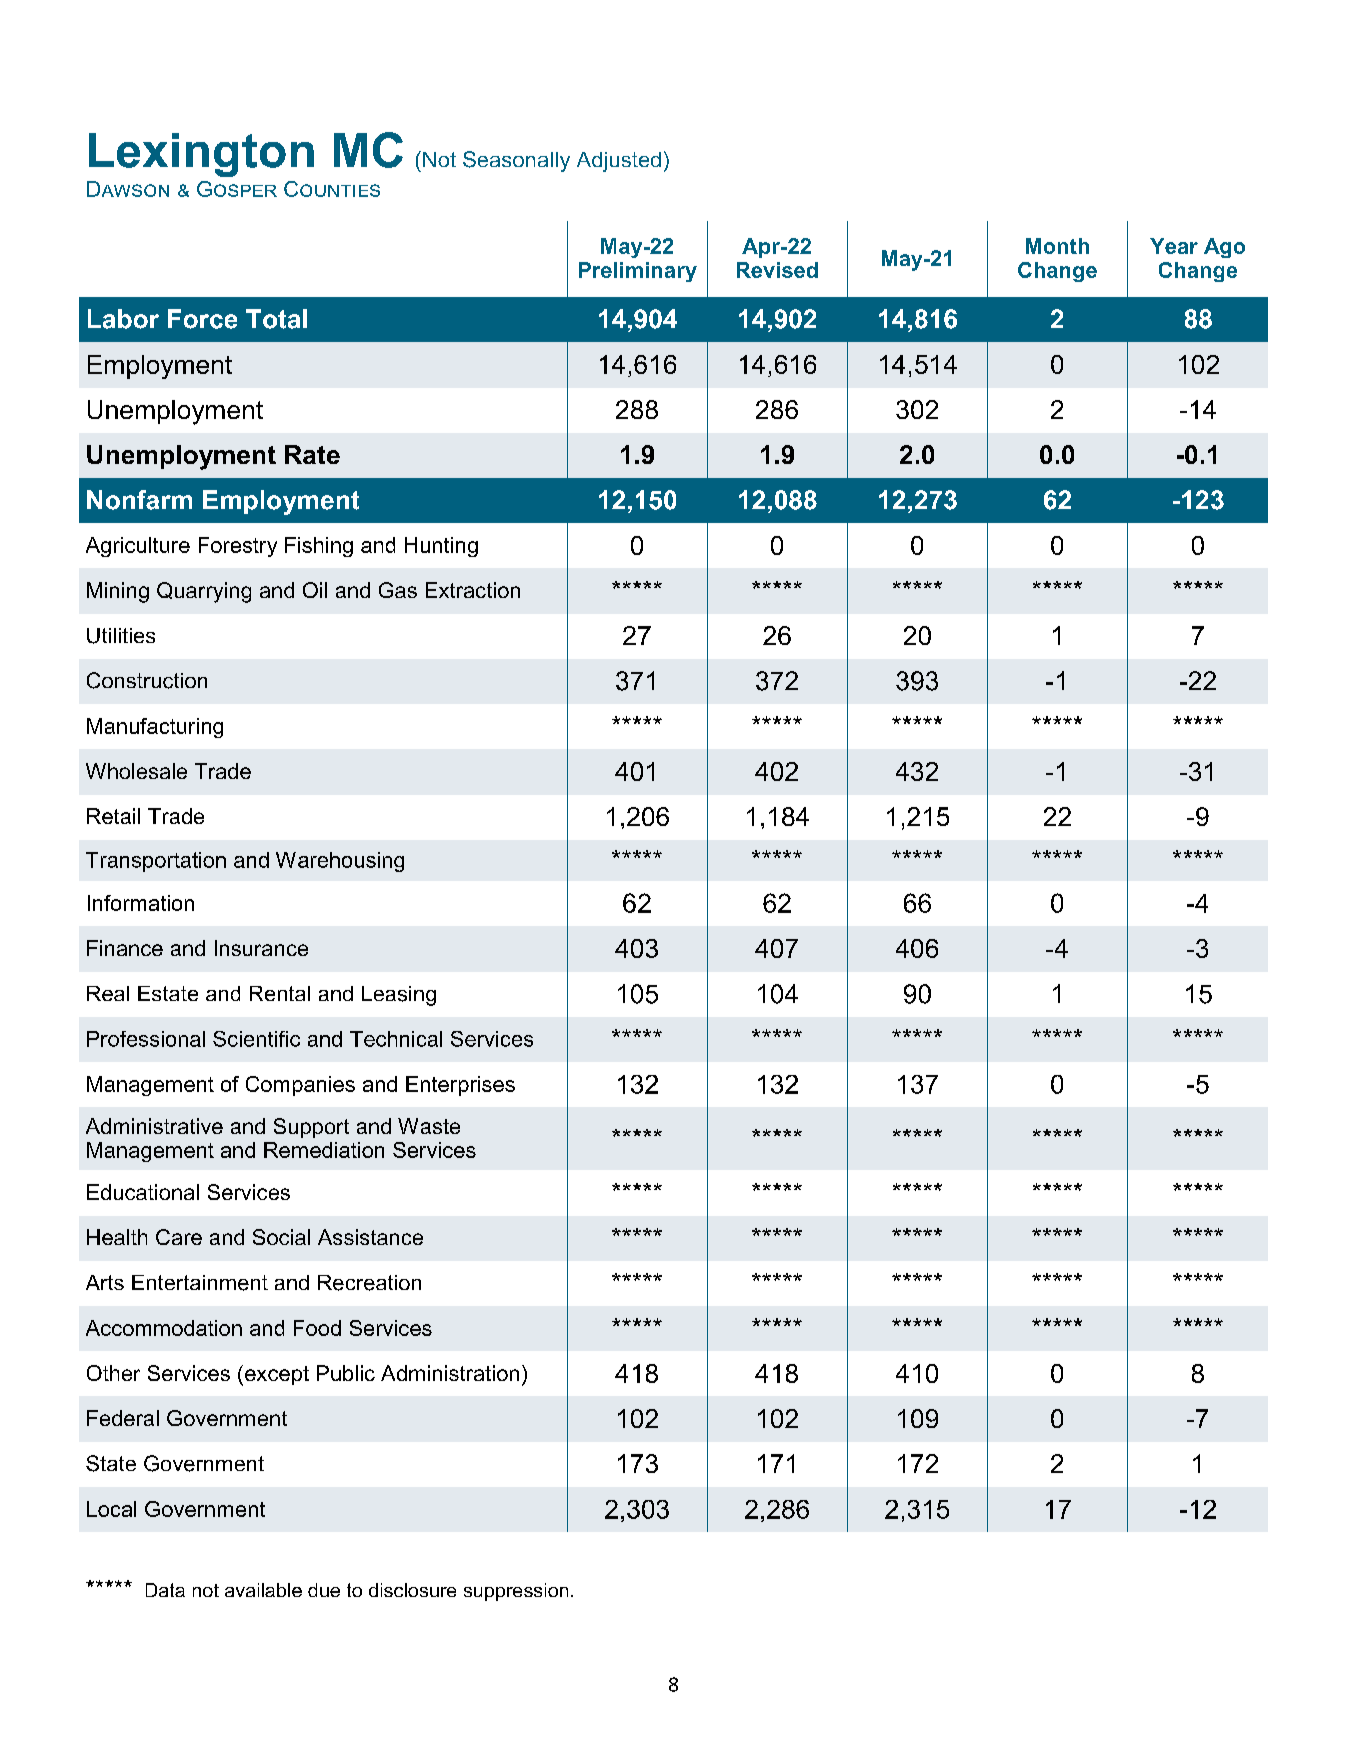  What do you see at coordinates (619, 162) in the screenshot?
I see `Adjusted` at bounding box center [619, 162].
